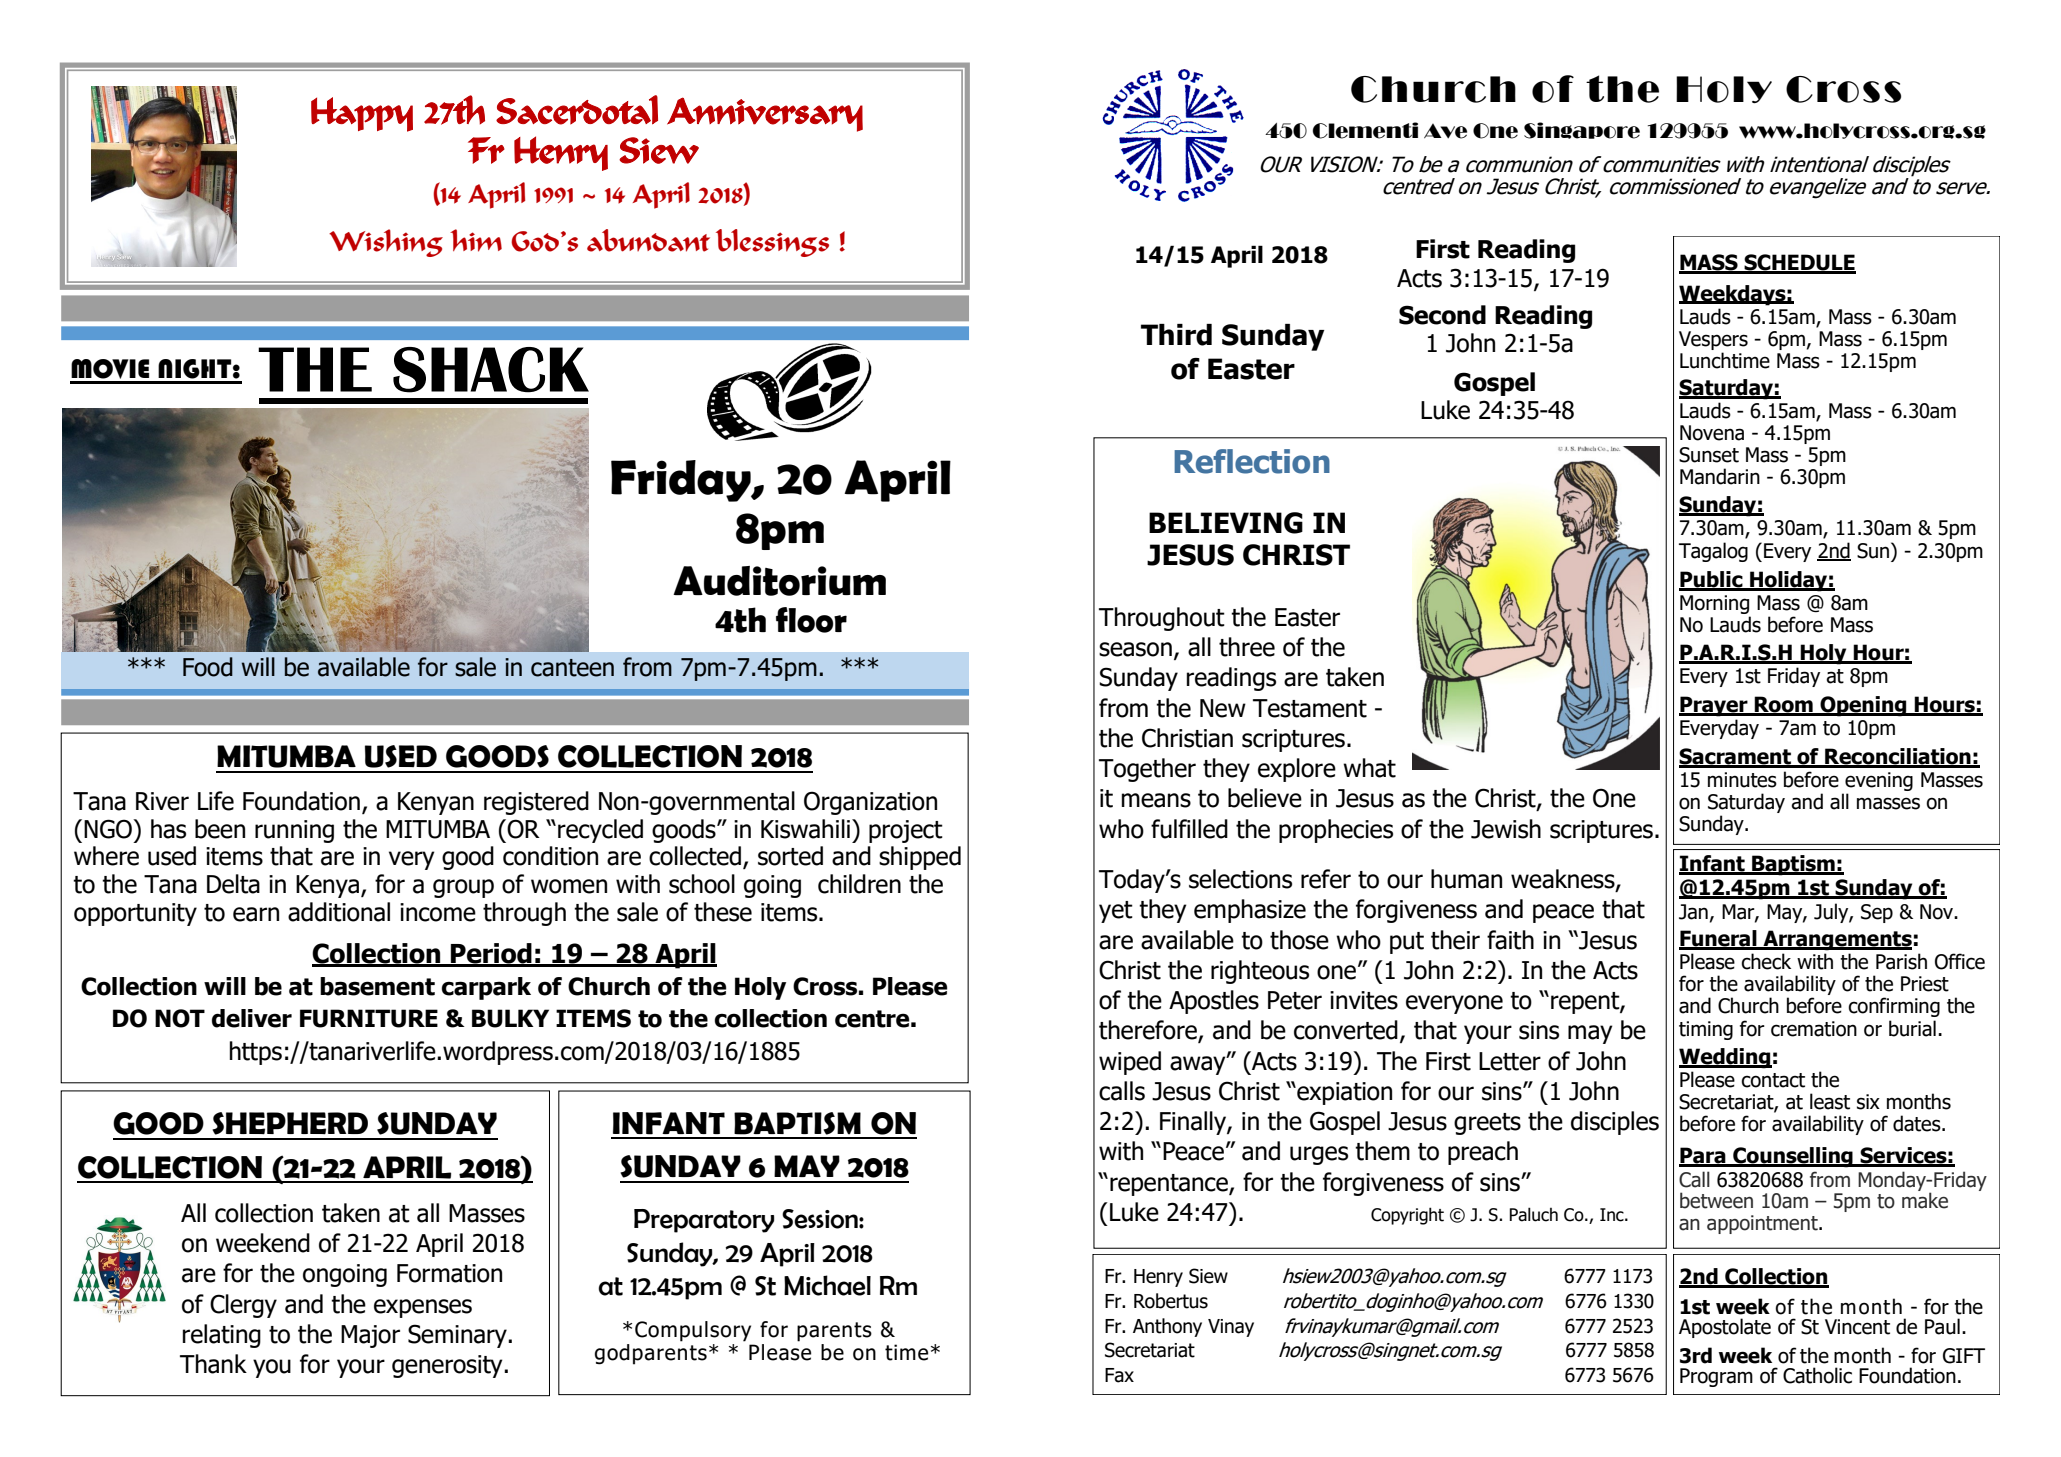 The height and width of the screenshot is (1457, 2061). What do you see at coordinates (1713, 340) in the screenshot?
I see `Vespers` at bounding box center [1713, 340].
